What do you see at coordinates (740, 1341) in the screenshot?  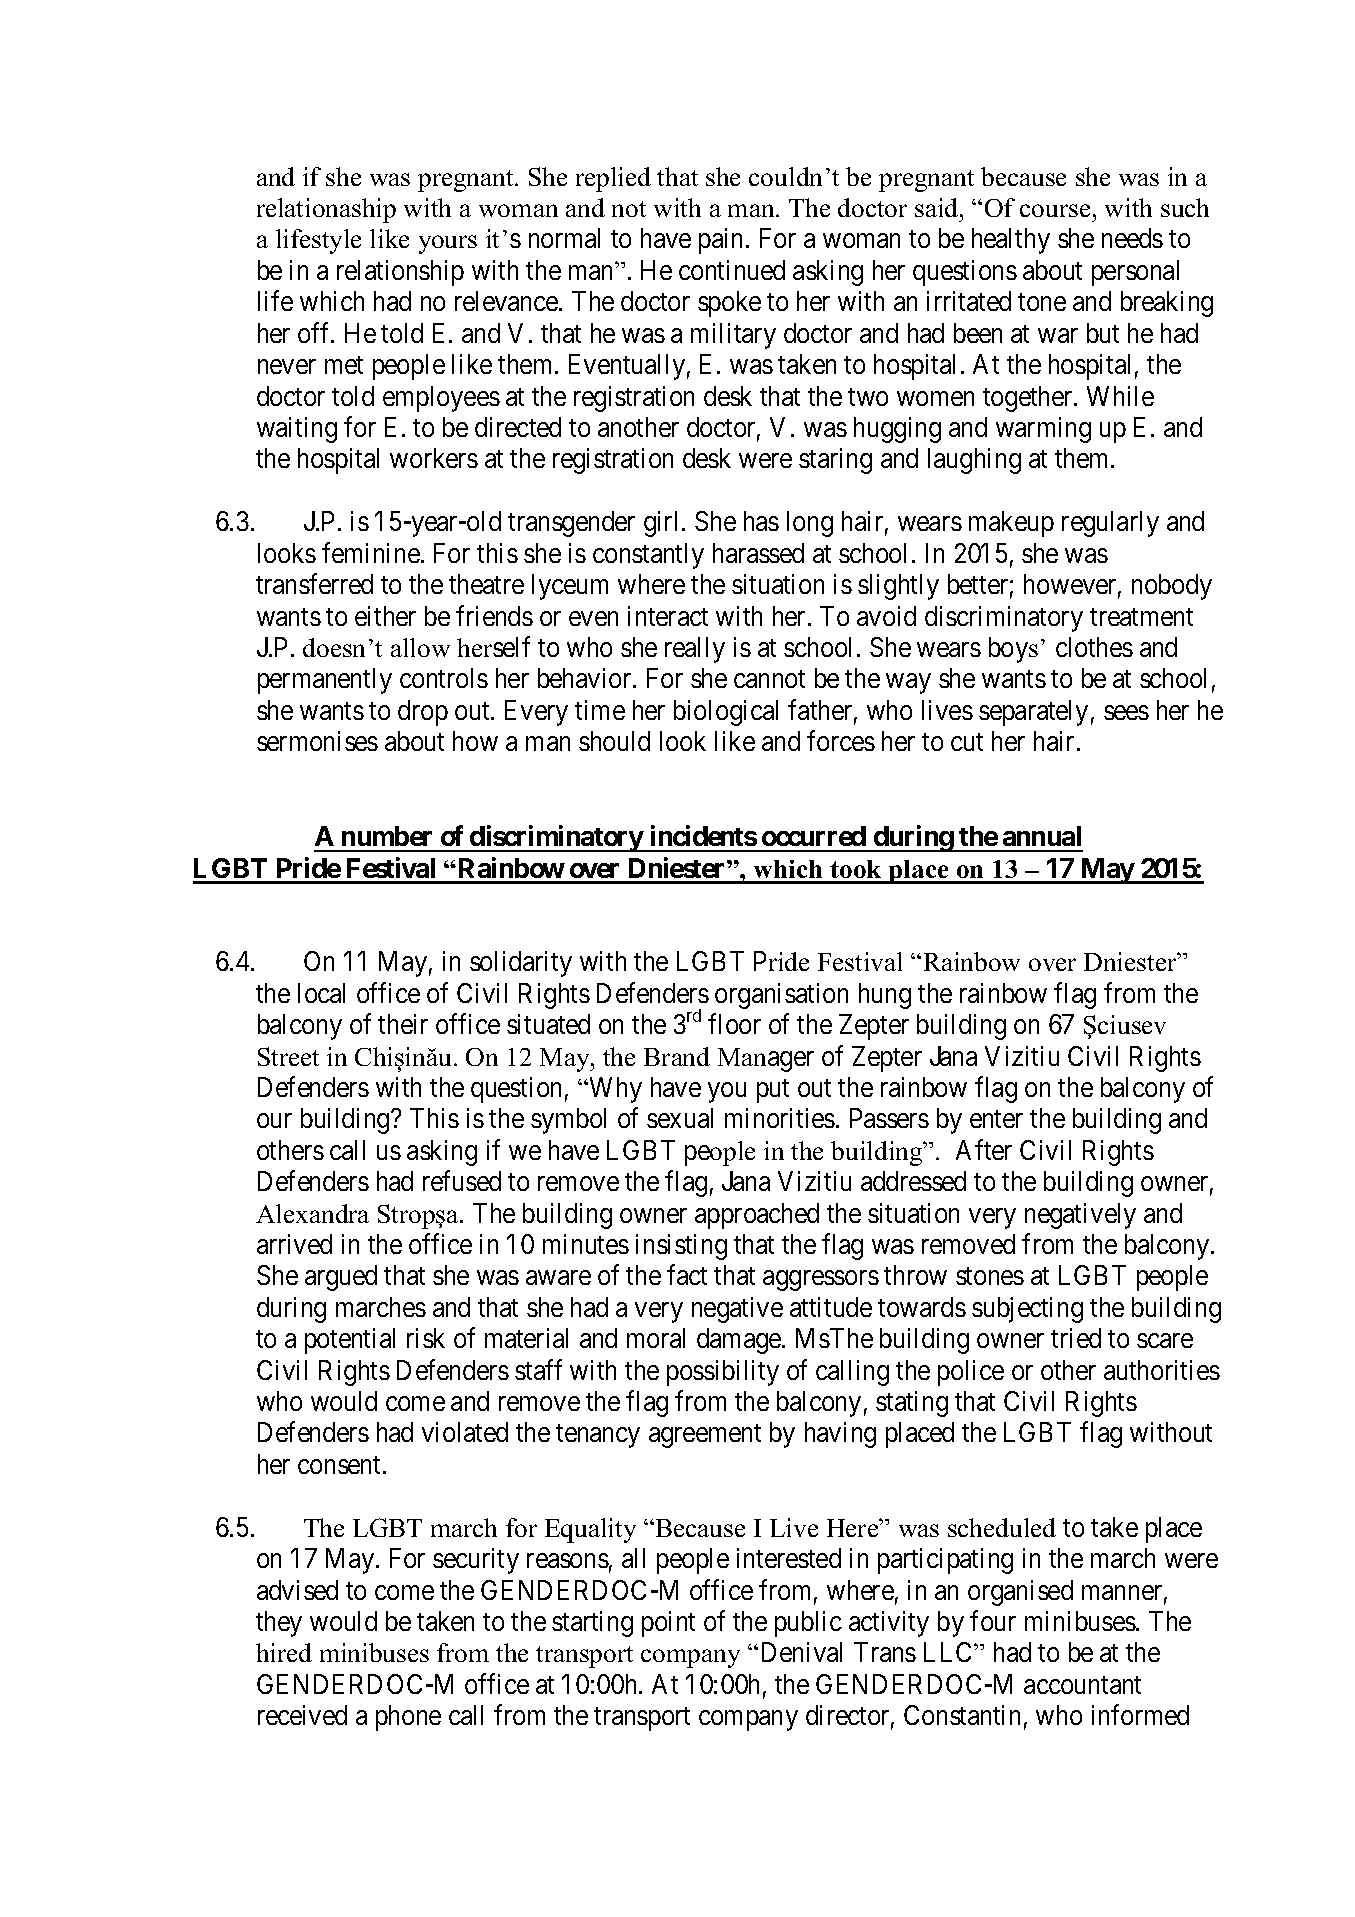 I see `damage` at bounding box center [740, 1341].
